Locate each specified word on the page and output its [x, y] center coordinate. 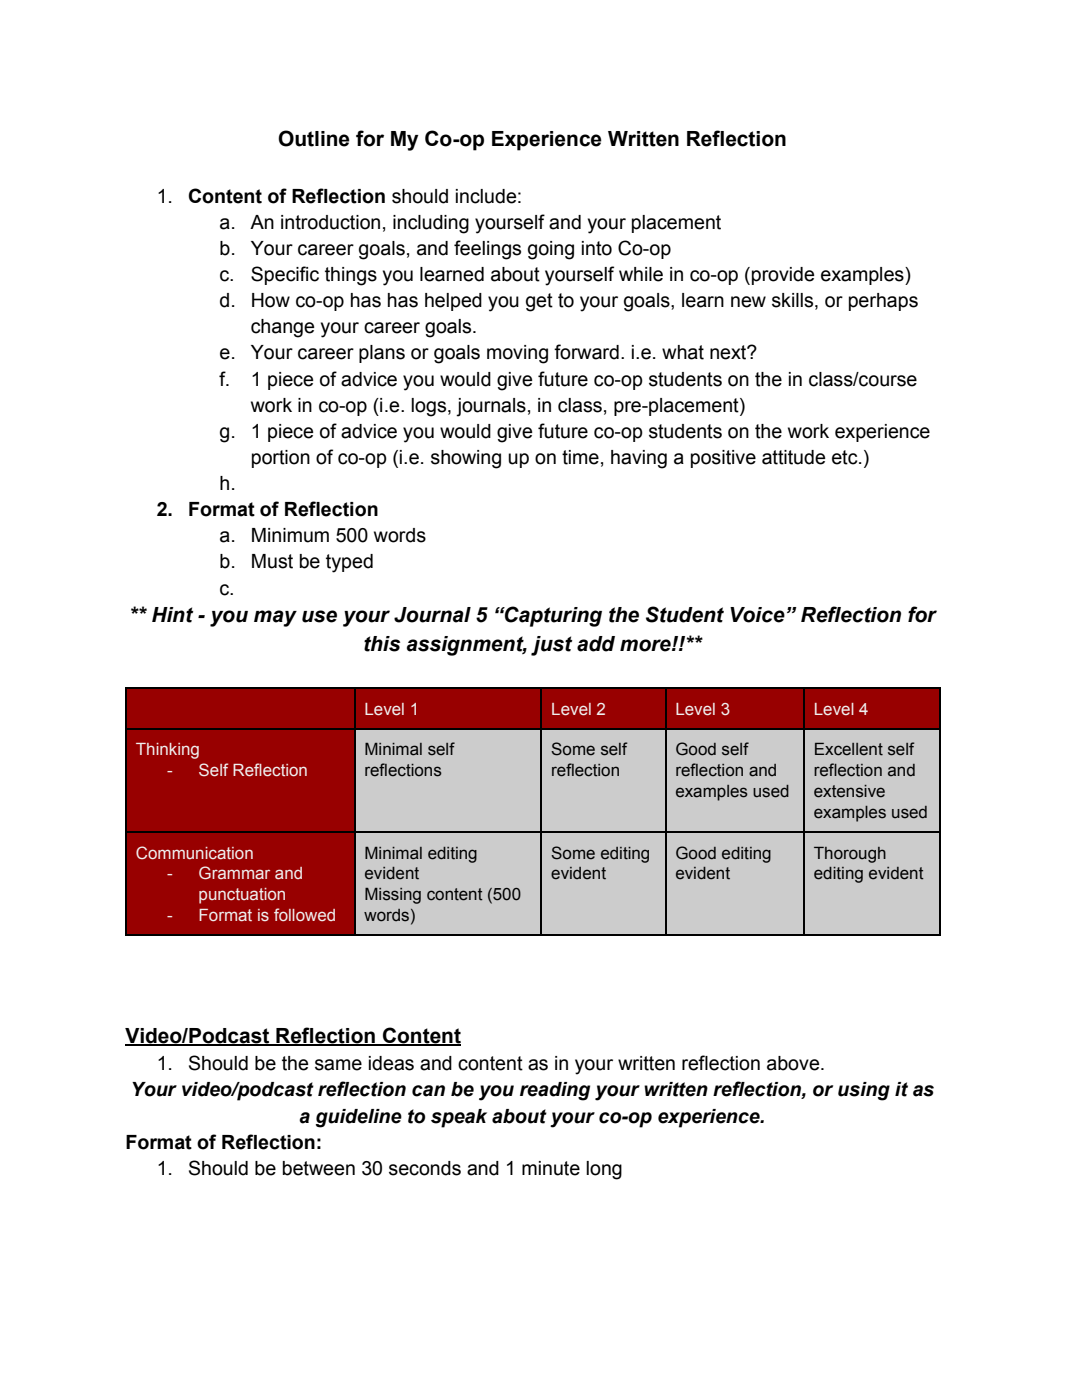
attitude [793, 457]
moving [517, 354]
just [551, 646]
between [319, 1168]
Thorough [850, 855]
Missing [393, 896]
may [275, 618]
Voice [757, 615]
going [551, 250]
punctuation [242, 896]
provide [783, 276]
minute [551, 1168]
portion [281, 459]
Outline [314, 138]
